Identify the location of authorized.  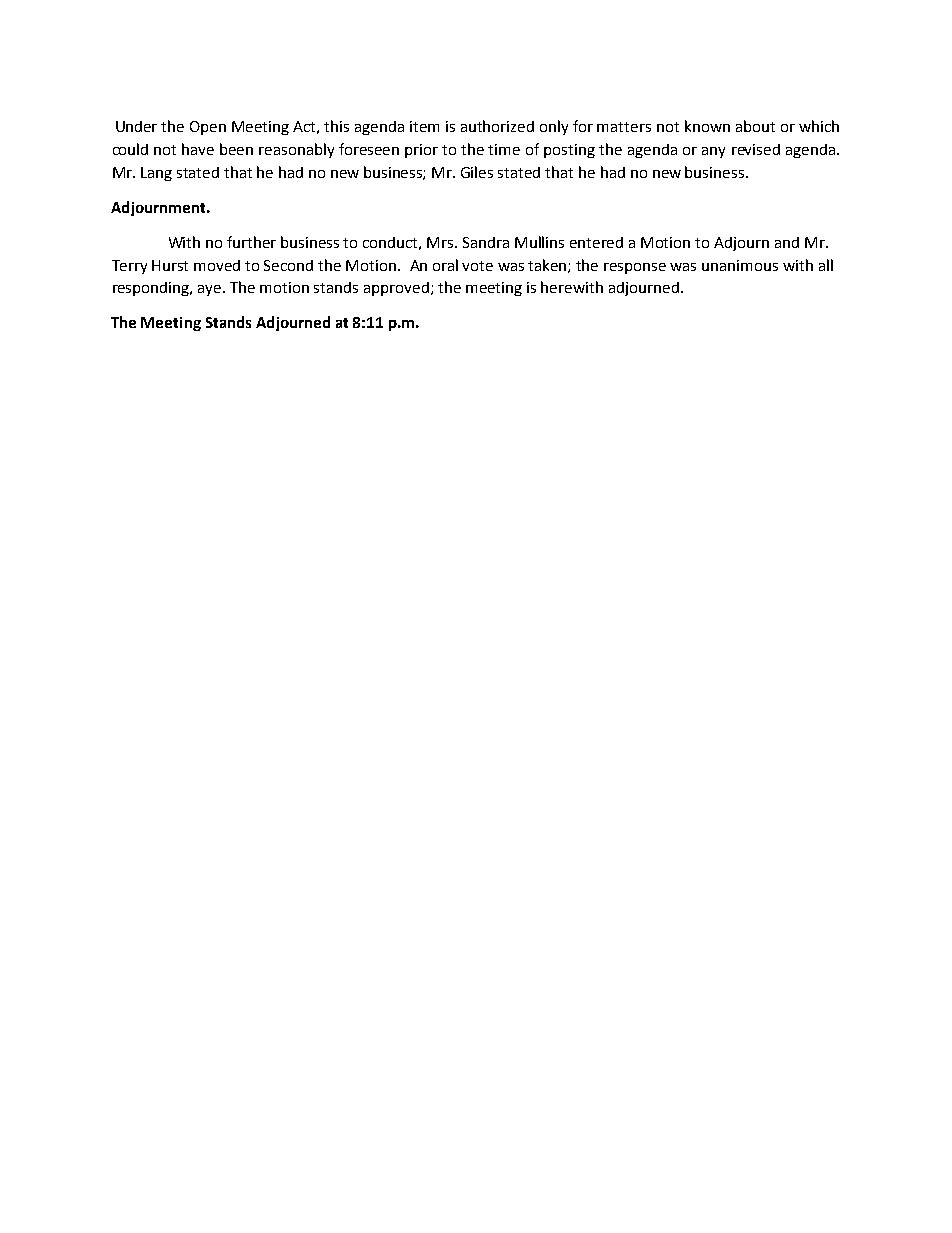
(497, 126).
